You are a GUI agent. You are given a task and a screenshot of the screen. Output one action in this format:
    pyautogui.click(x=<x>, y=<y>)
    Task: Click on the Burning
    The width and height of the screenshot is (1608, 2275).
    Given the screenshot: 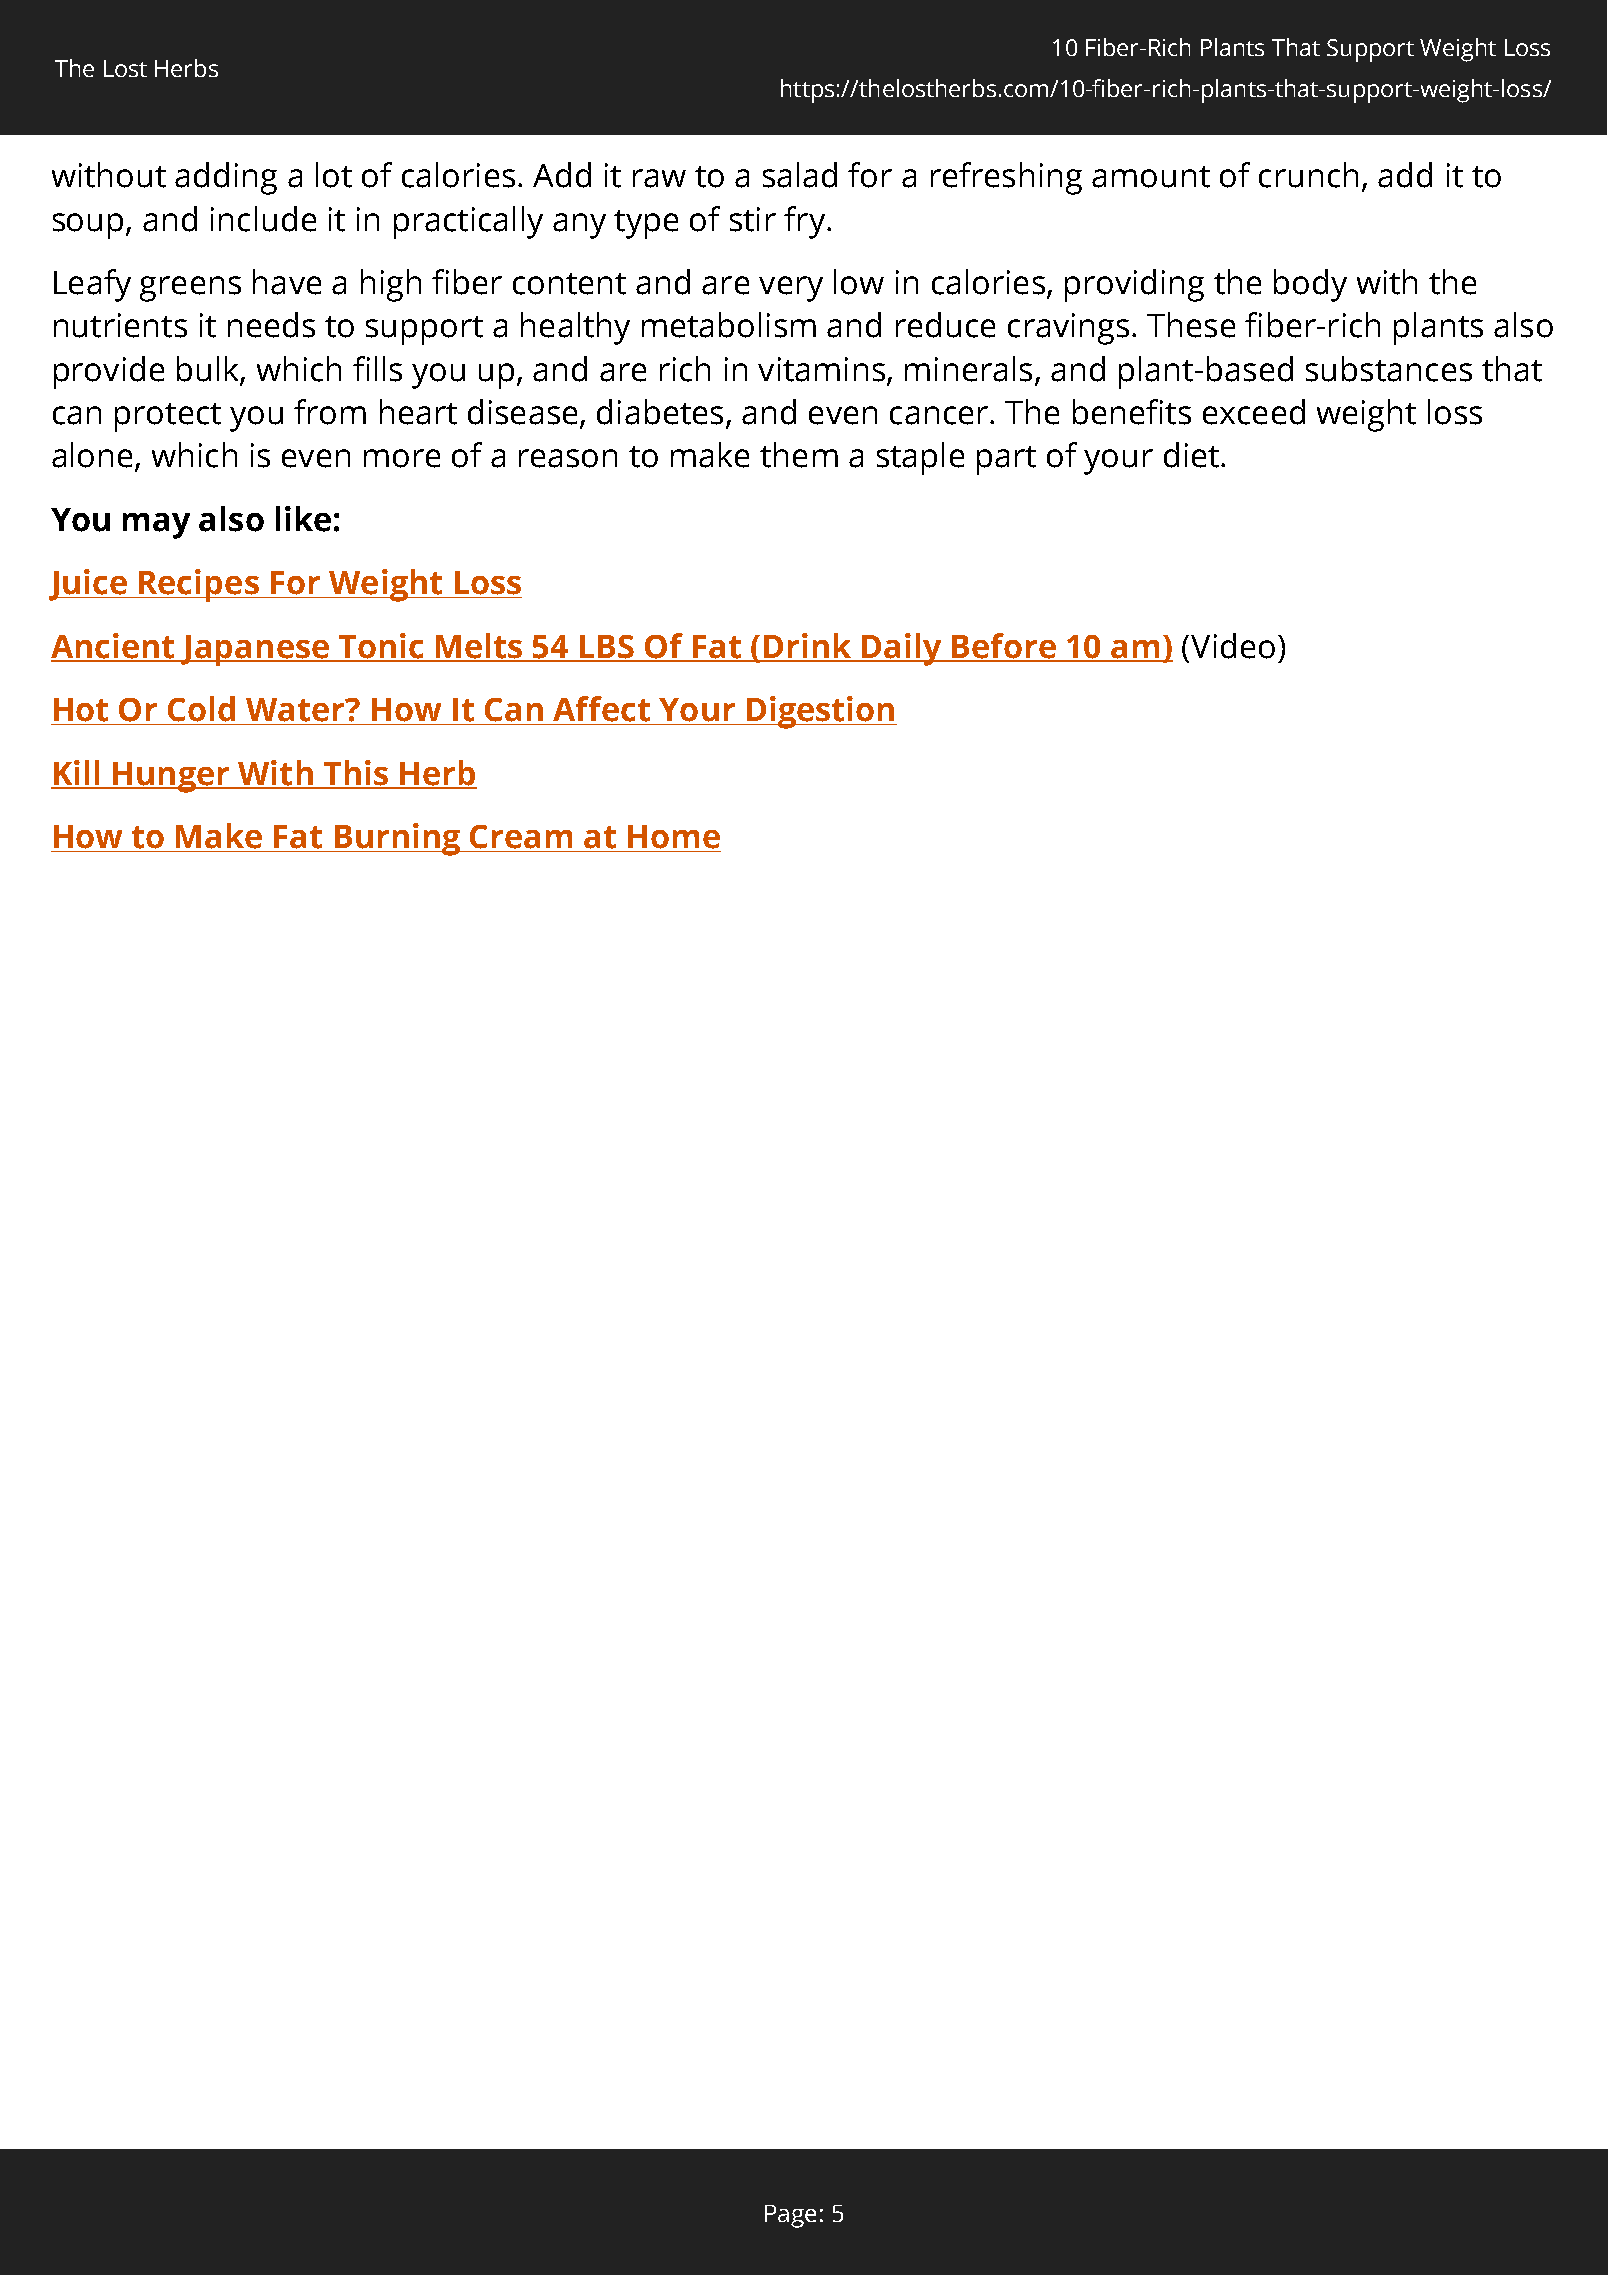 What is the action you would take?
    pyautogui.click(x=397, y=839)
